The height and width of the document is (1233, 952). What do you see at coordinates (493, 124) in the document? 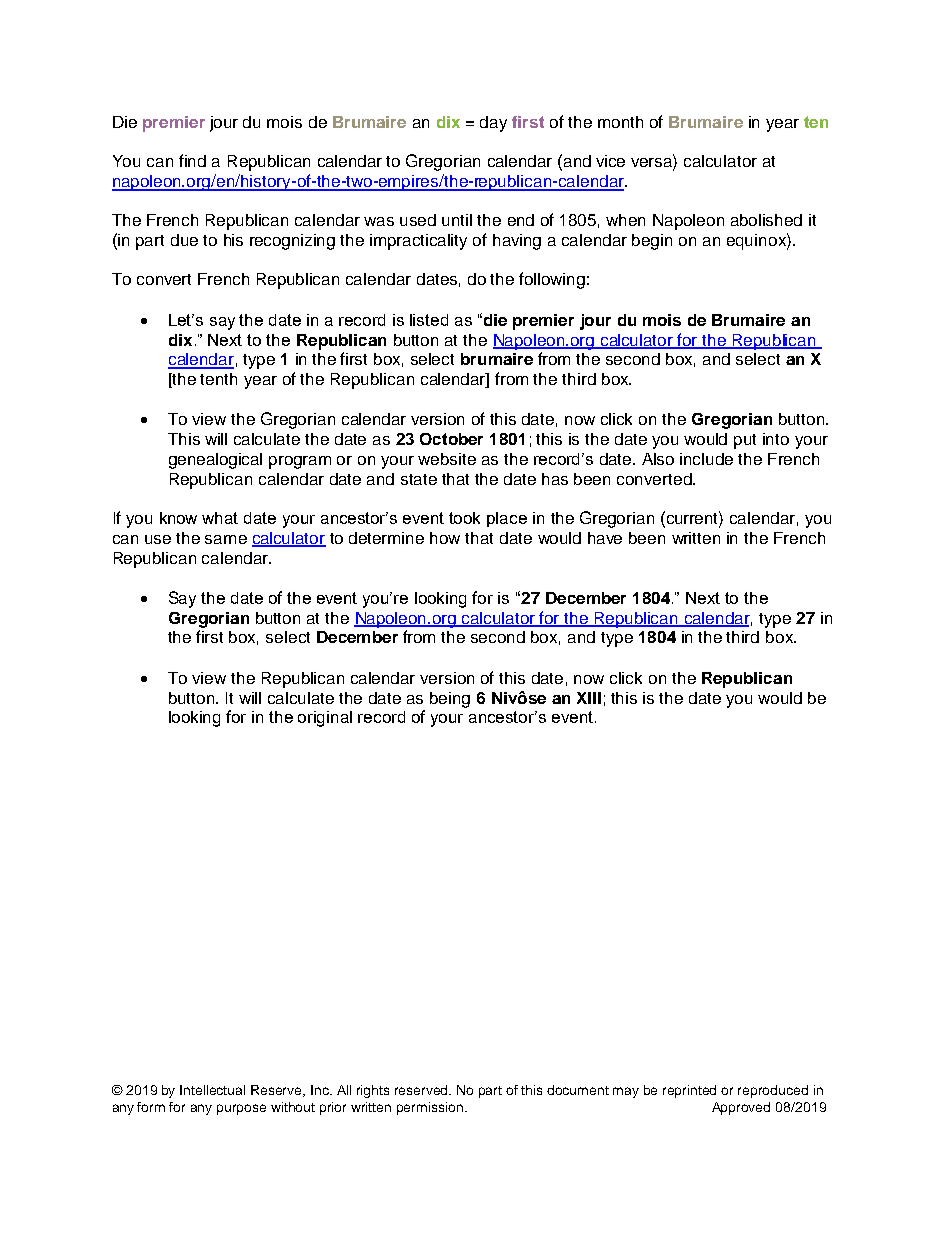
I see `day` at bounding box center [493, 124].
